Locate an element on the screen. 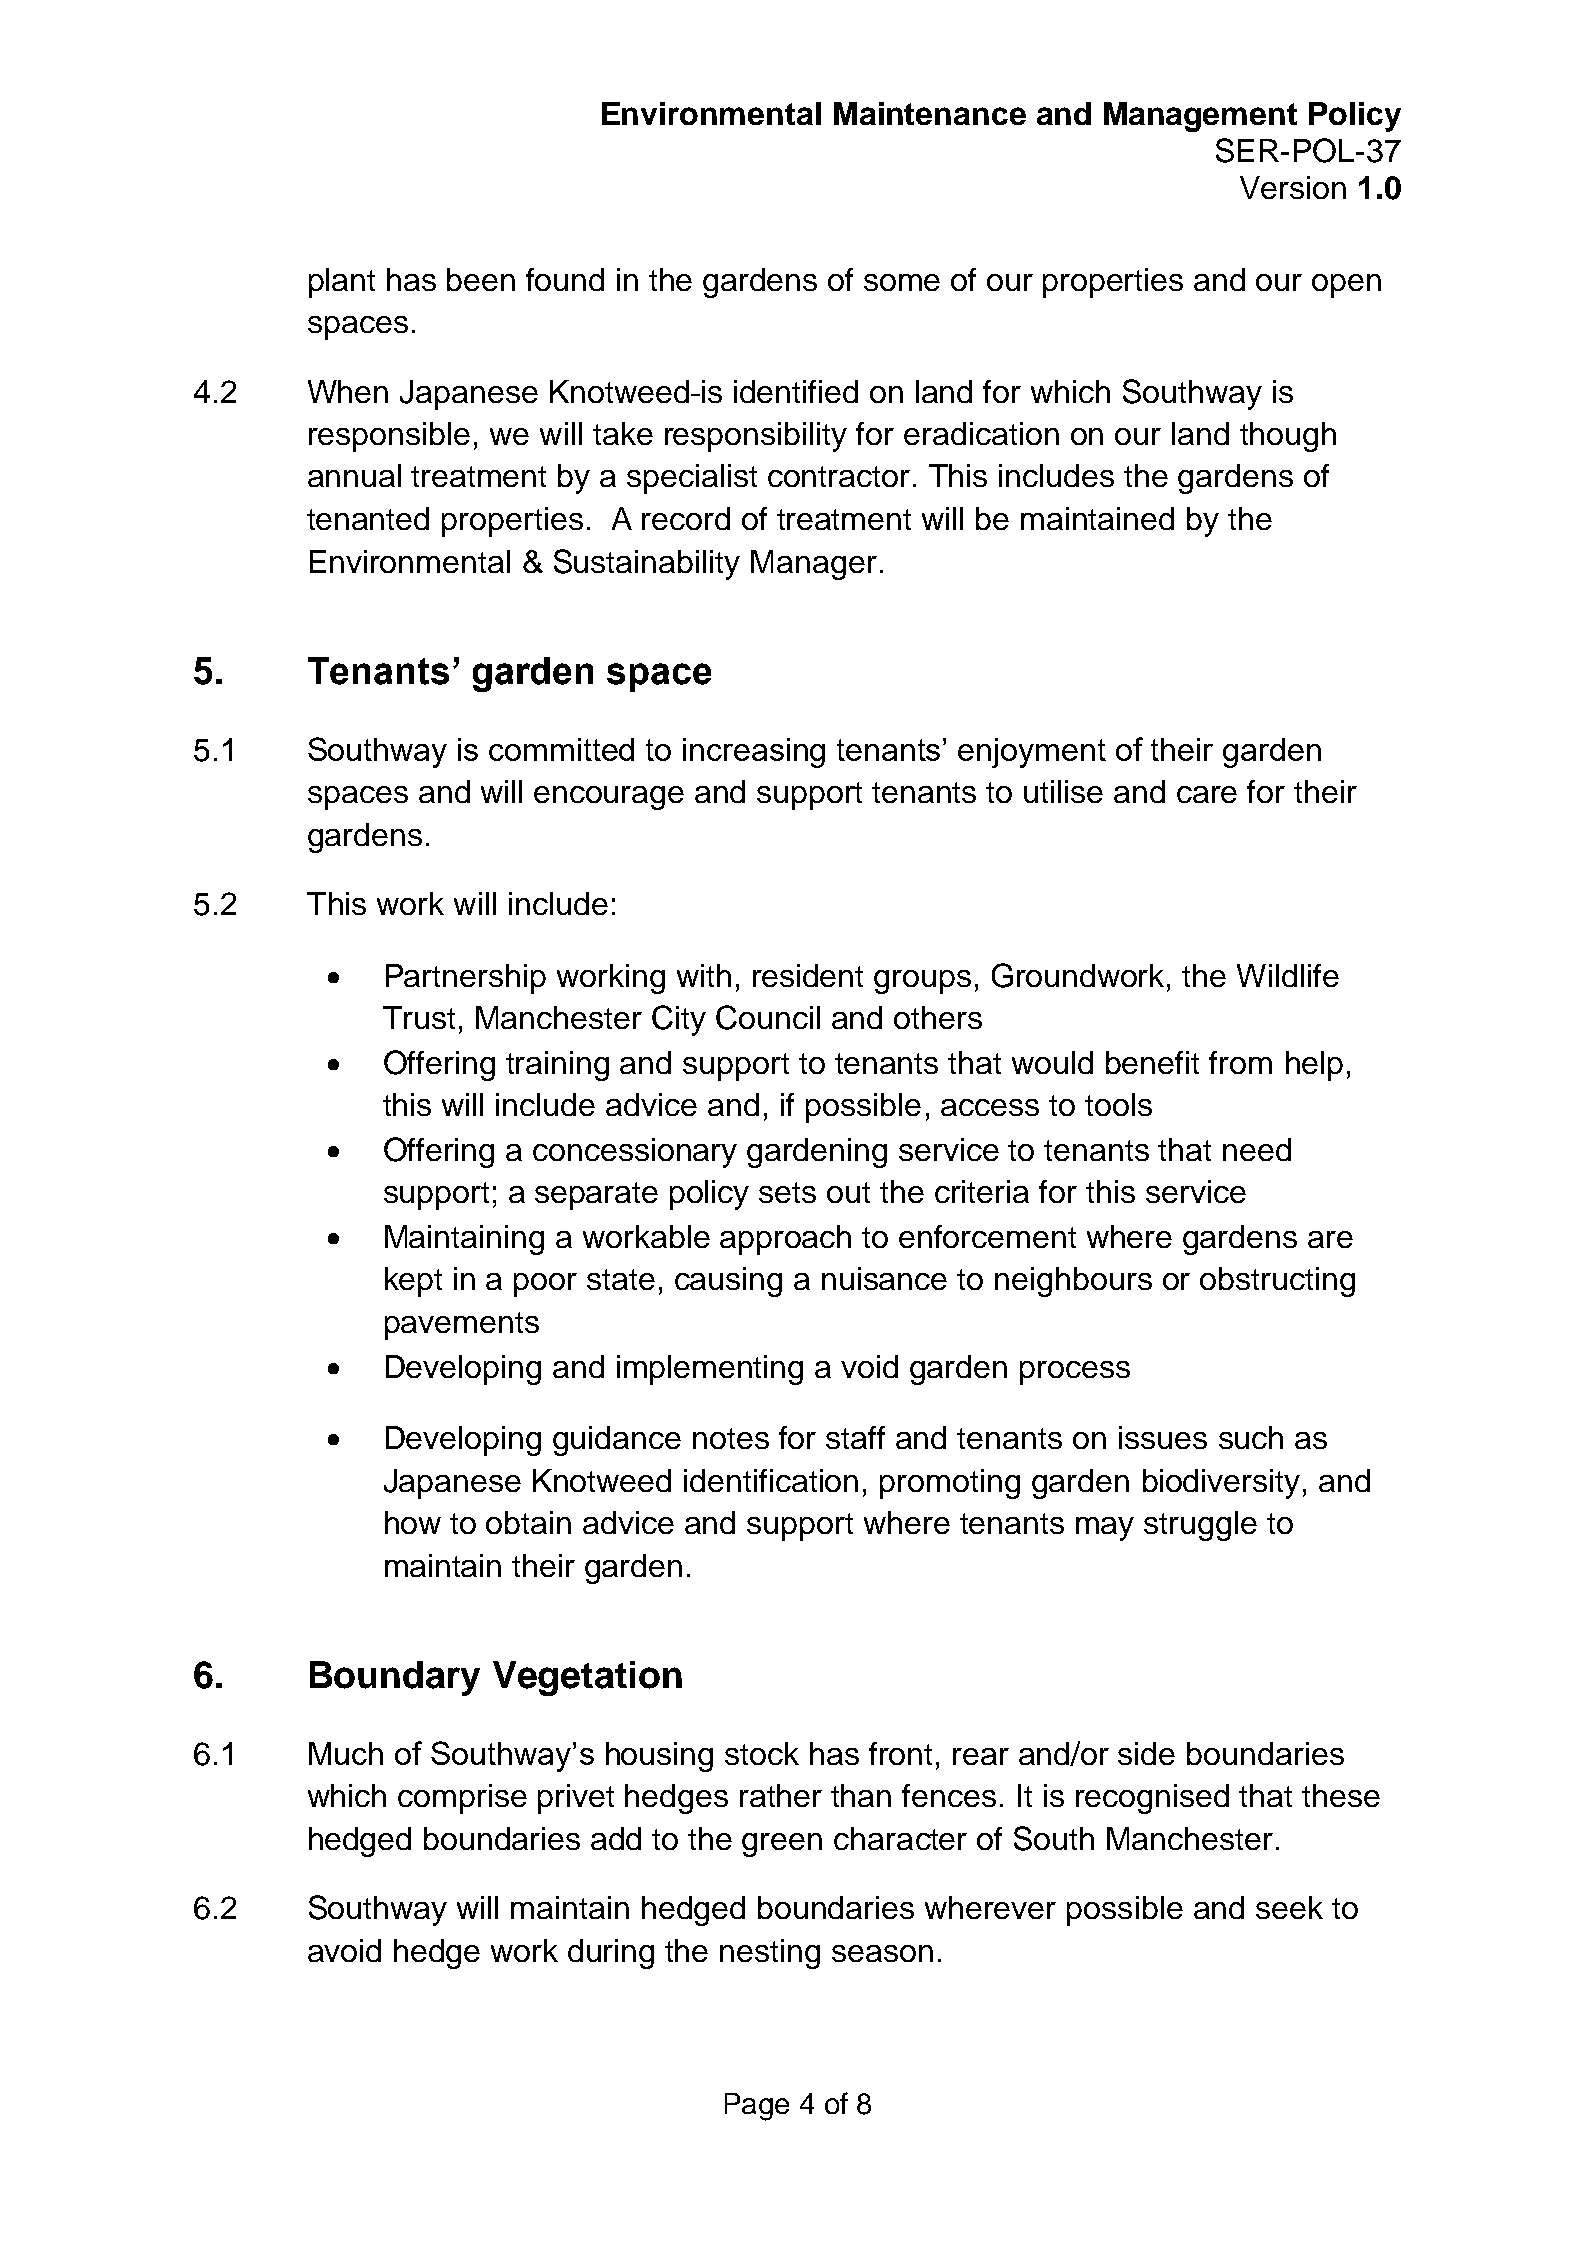 The height and width of the screenshot is (2254, 1594). from is located at coordinates (1240, 1062).
